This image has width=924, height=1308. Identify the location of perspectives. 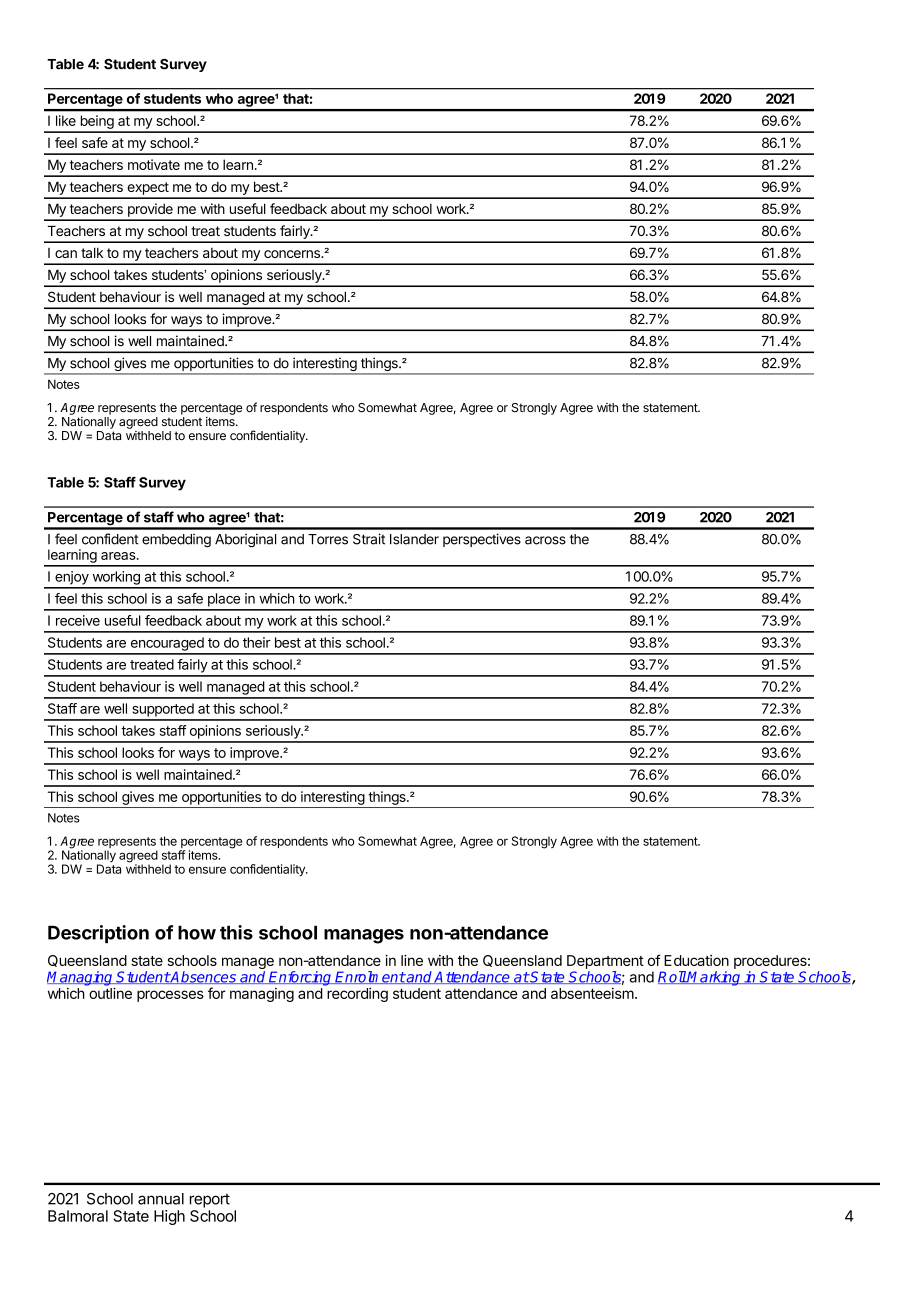
(482, 540).
